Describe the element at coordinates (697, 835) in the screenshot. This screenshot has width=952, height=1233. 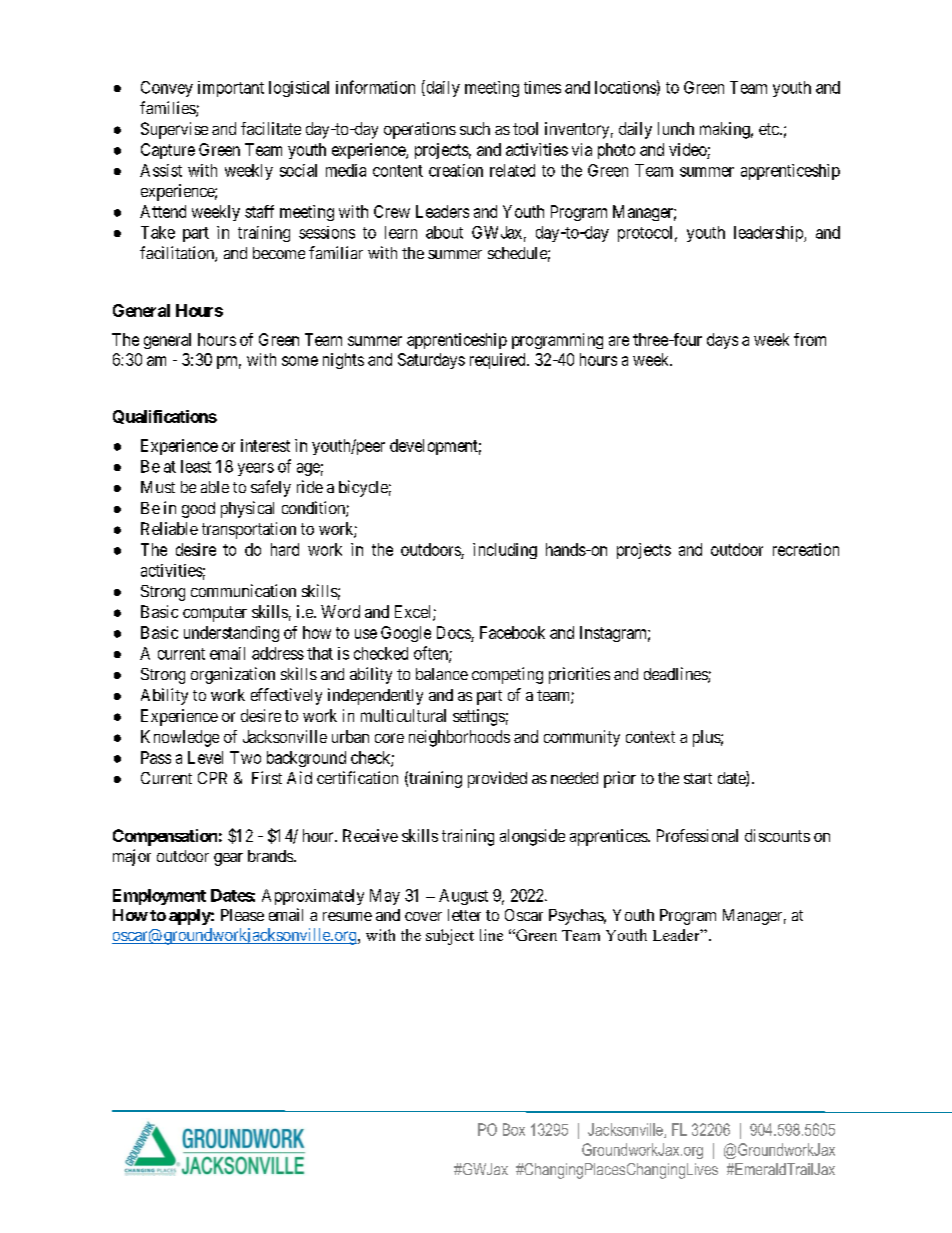
I see `Professional` at that location.
